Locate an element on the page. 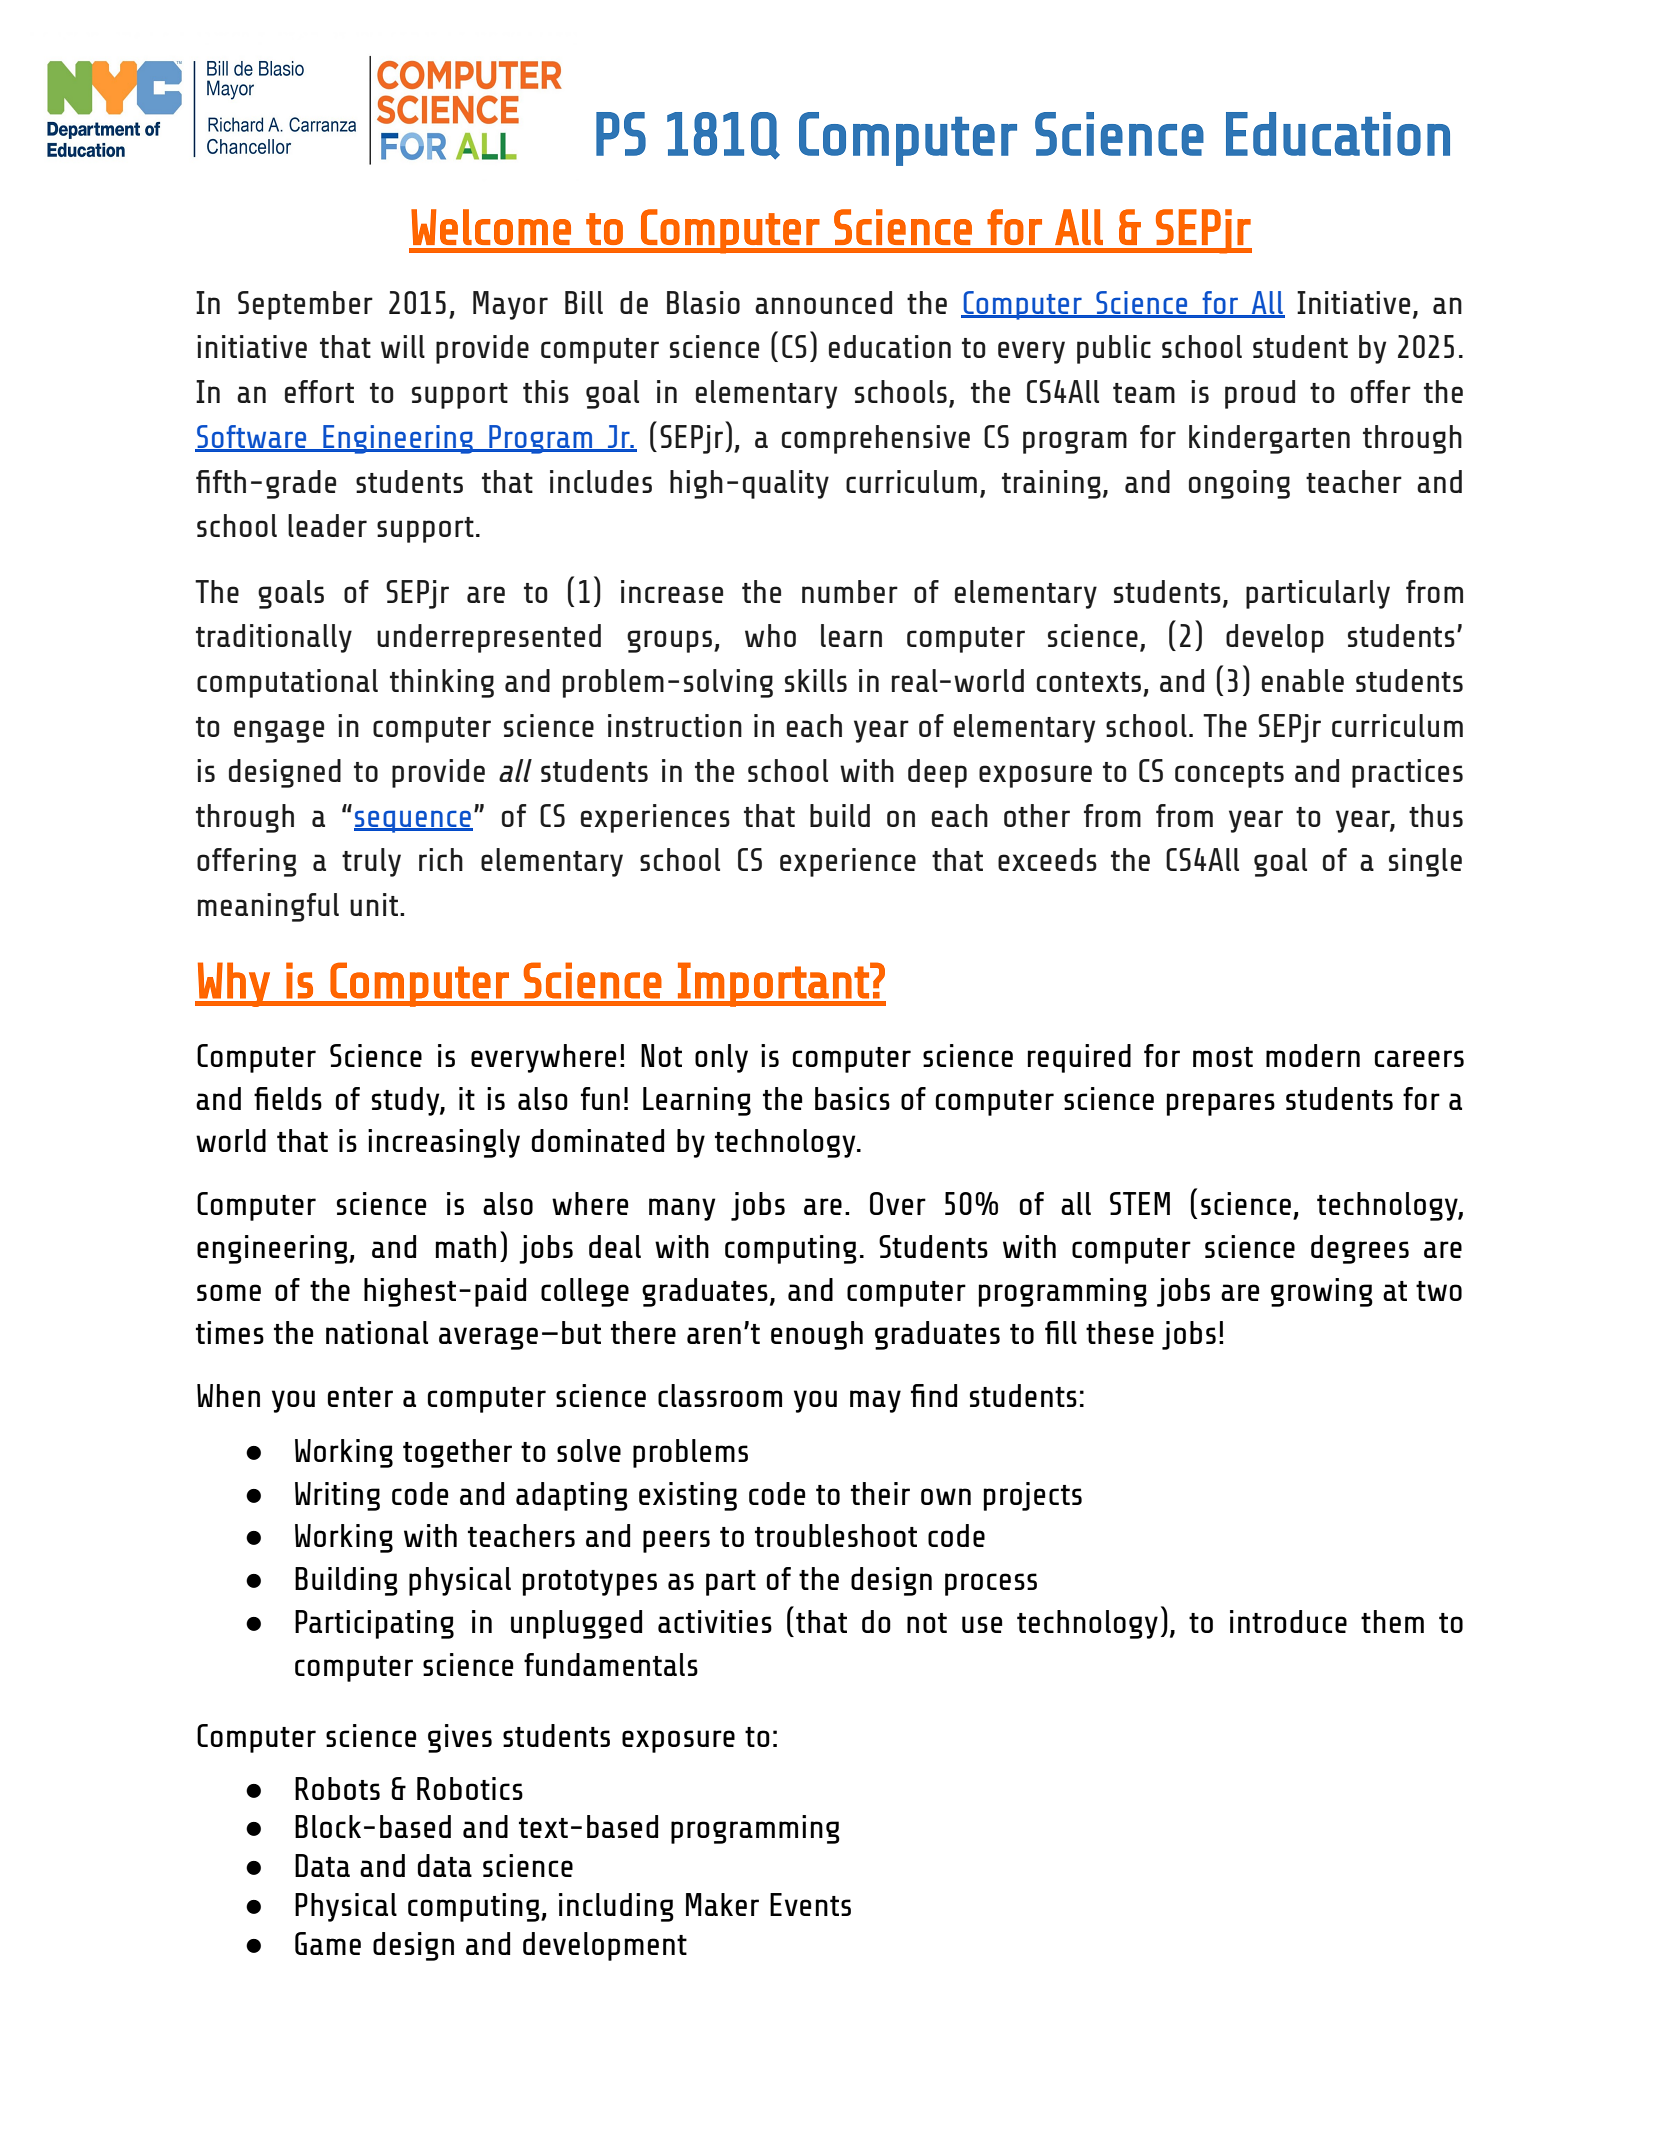 The width and height of the image is (1661, 2150). September is located at coordinates (305, 305).
